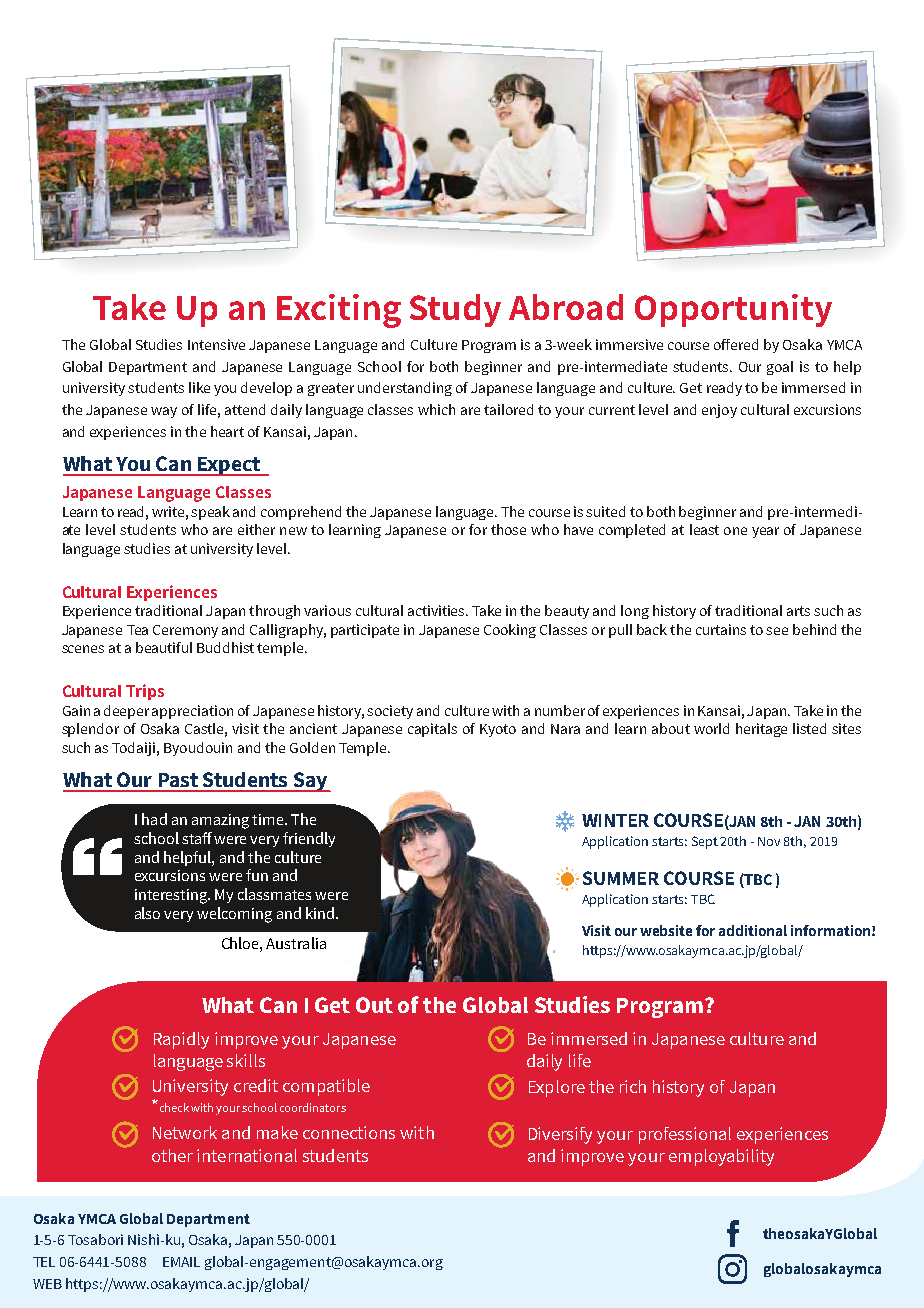 The width and height of the image is (924, 1308). I want to click on kind, so click(320, 913).
